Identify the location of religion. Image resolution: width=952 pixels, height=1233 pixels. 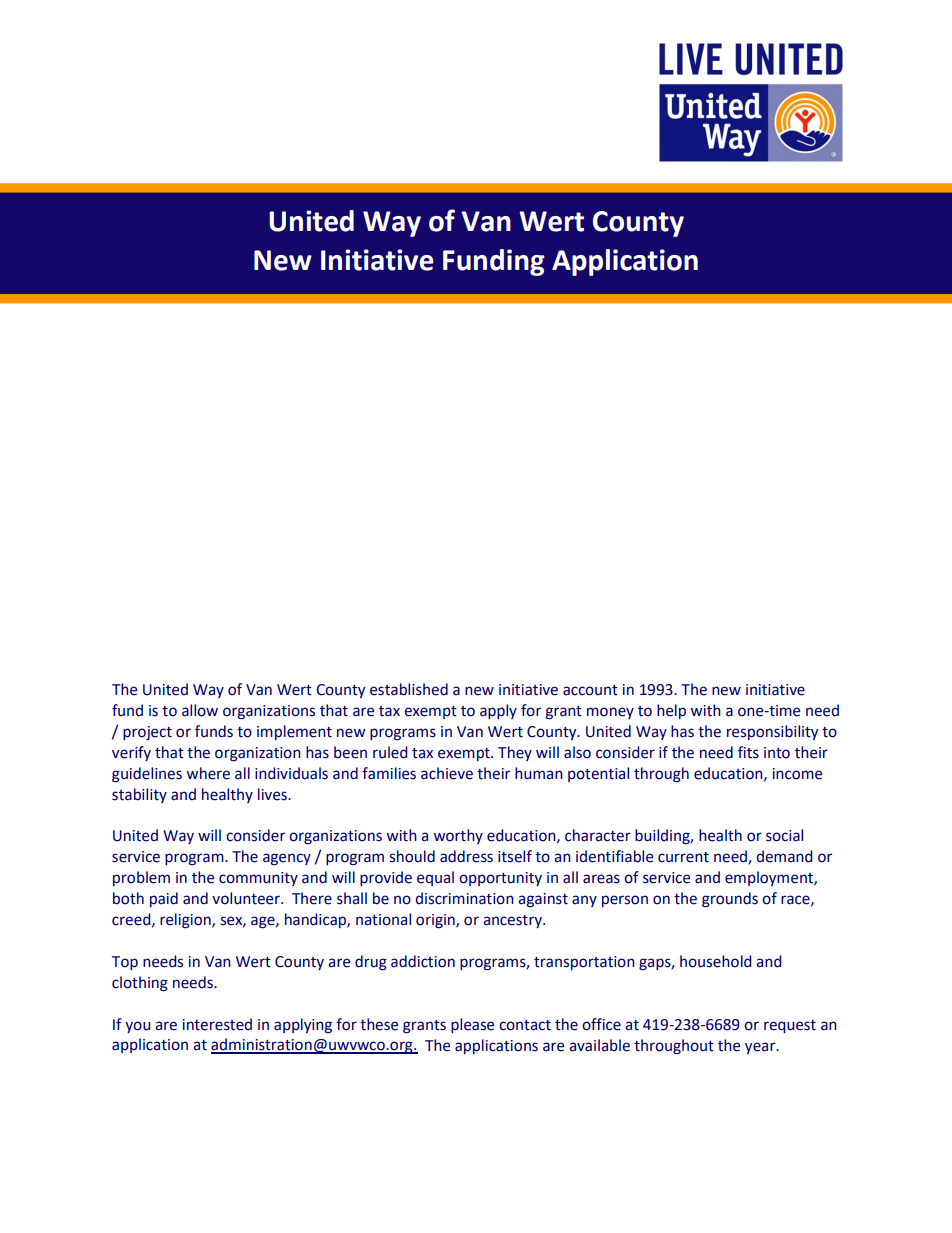
(186, 921).
